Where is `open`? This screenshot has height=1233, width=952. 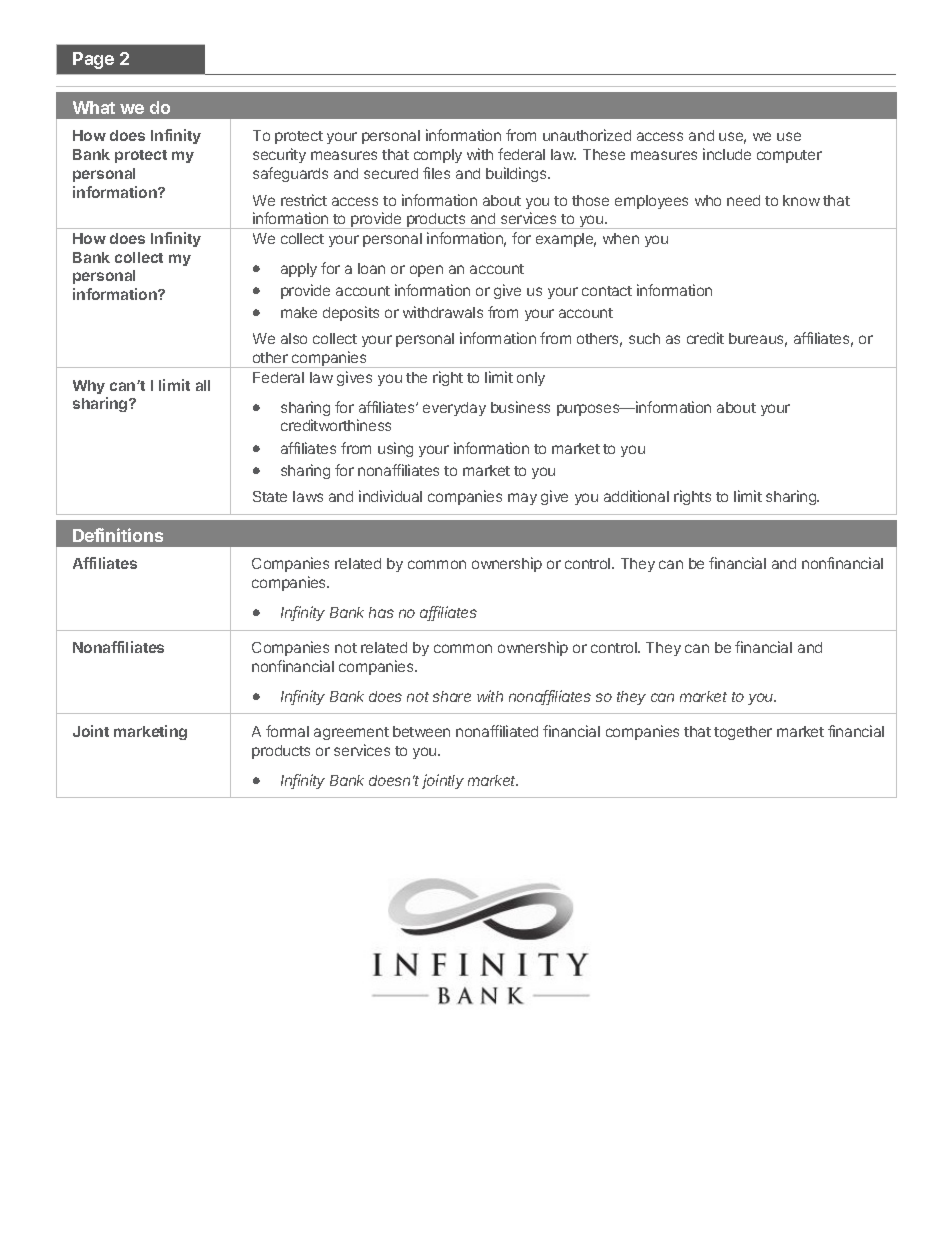
open is located at coordinates (426, 271).
